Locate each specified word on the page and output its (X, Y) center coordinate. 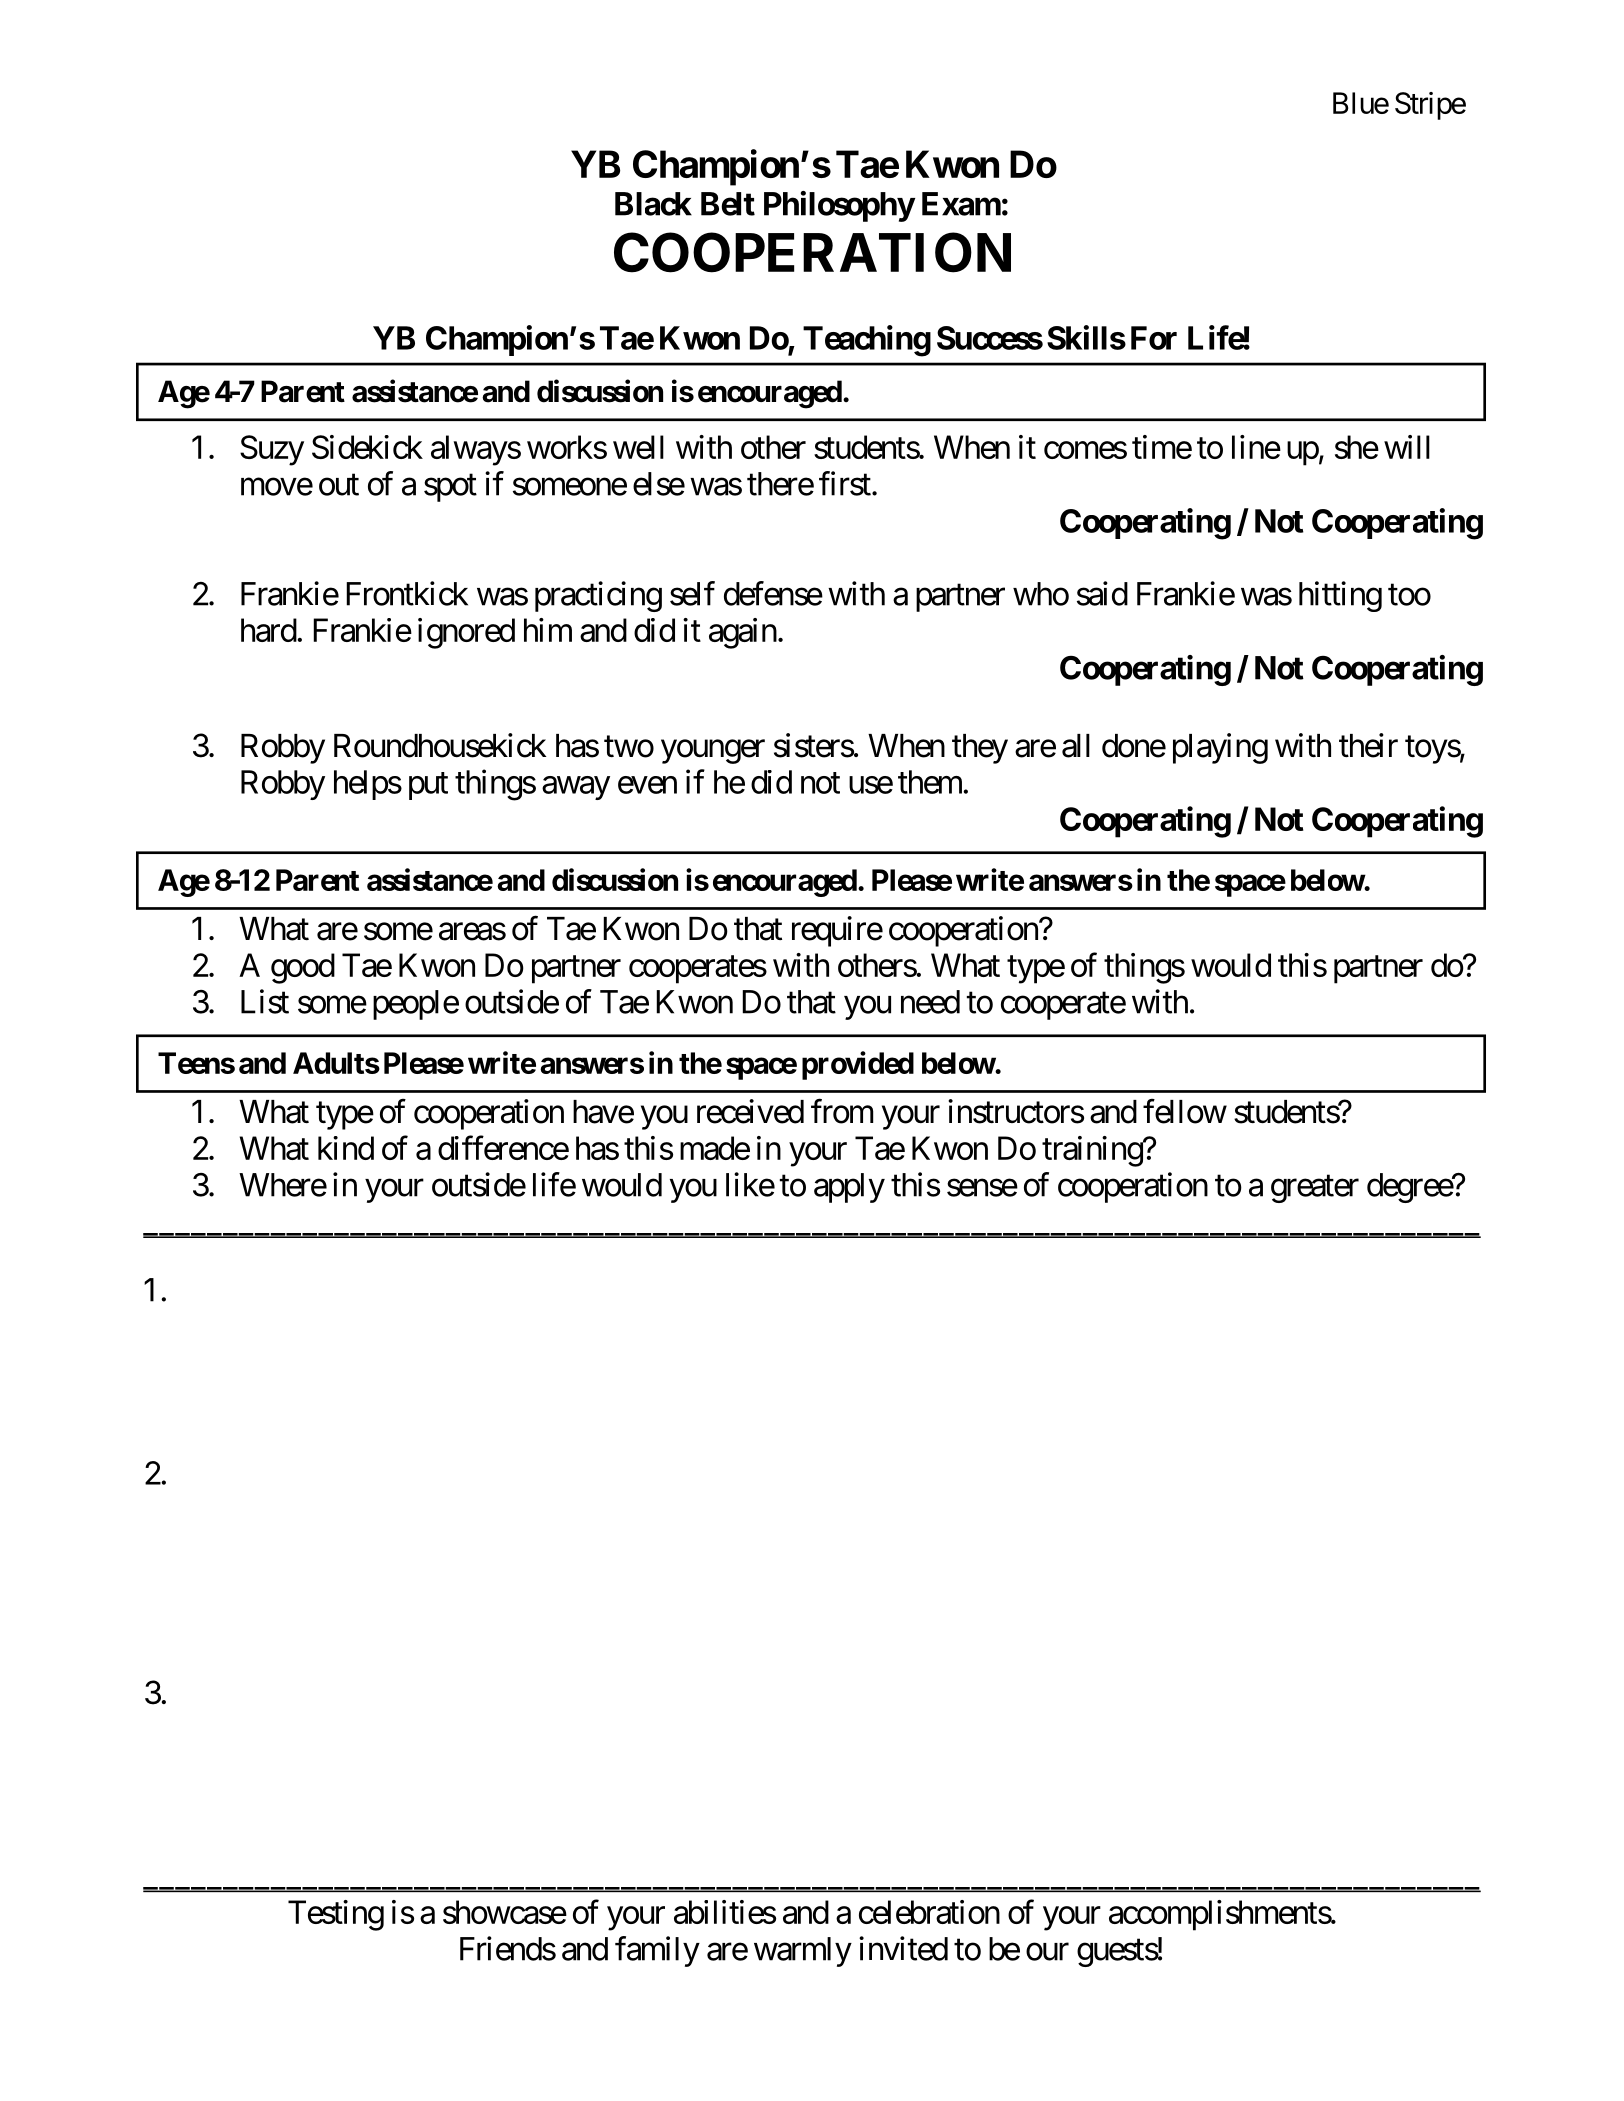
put (428, 786)
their (1368, 745)
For (1154, 338)
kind (346, 1148)
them (931, 782)
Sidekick (367, 447)
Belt (728, 204)
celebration (929, 1912)
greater (1315, 1189)
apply (849, 1188)
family (657, 1951)
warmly (803, 1952)
